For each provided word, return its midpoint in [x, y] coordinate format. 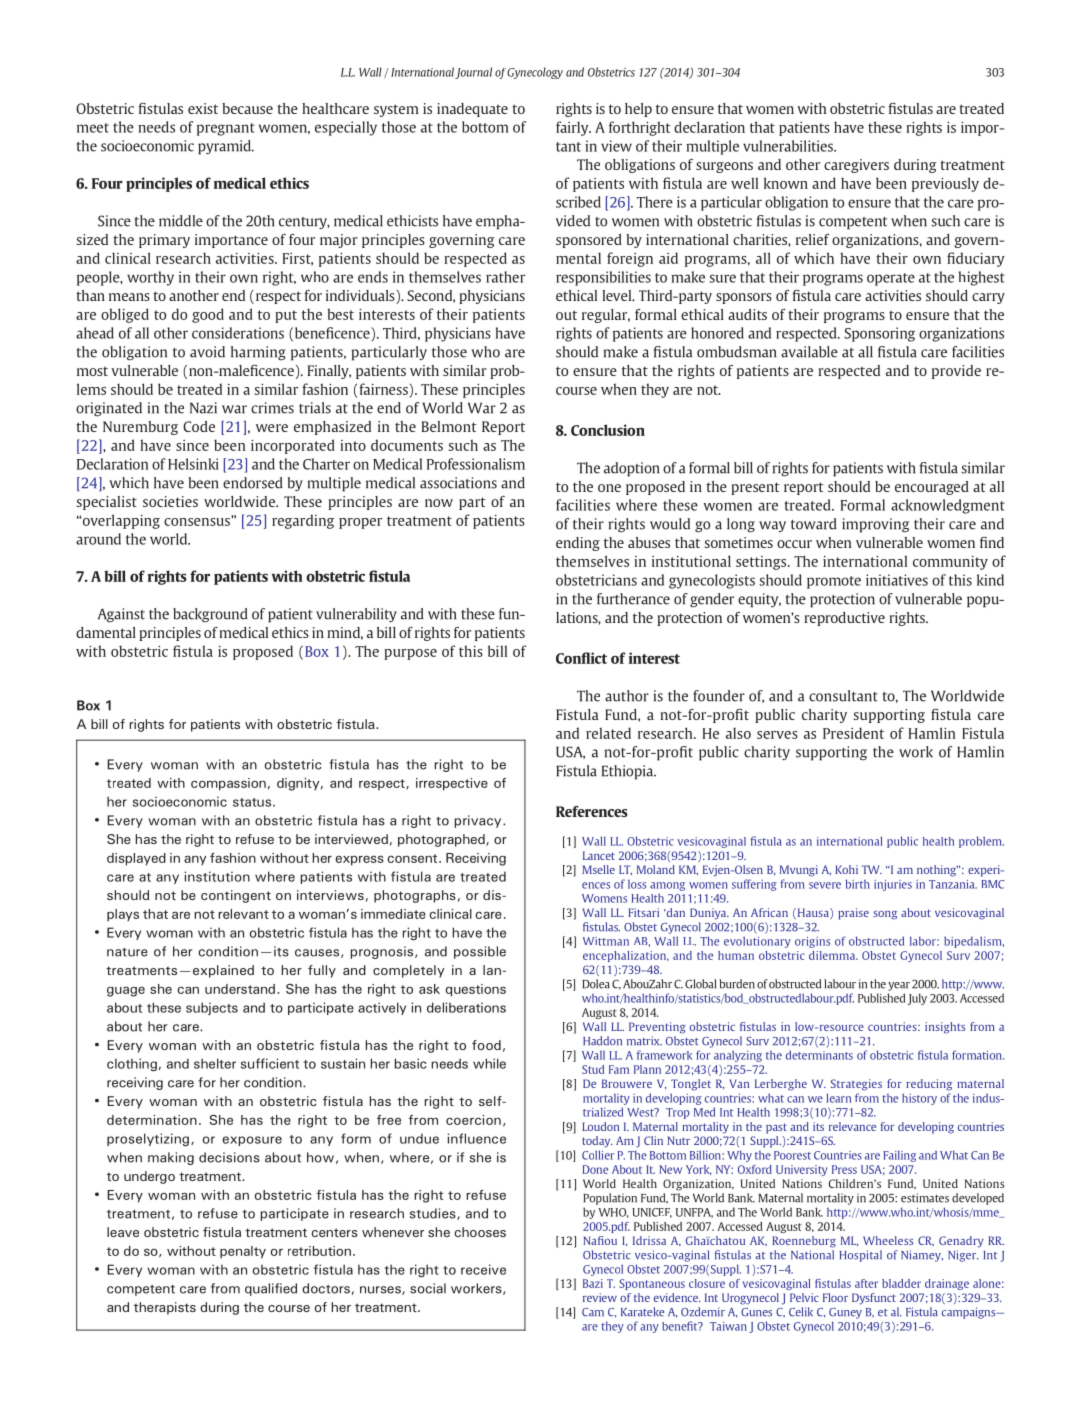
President [853, 733]
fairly [573, 128]
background [210, 615]
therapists [165, 1308]
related [608, 733]
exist [203, 108]
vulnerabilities [789, 146]
